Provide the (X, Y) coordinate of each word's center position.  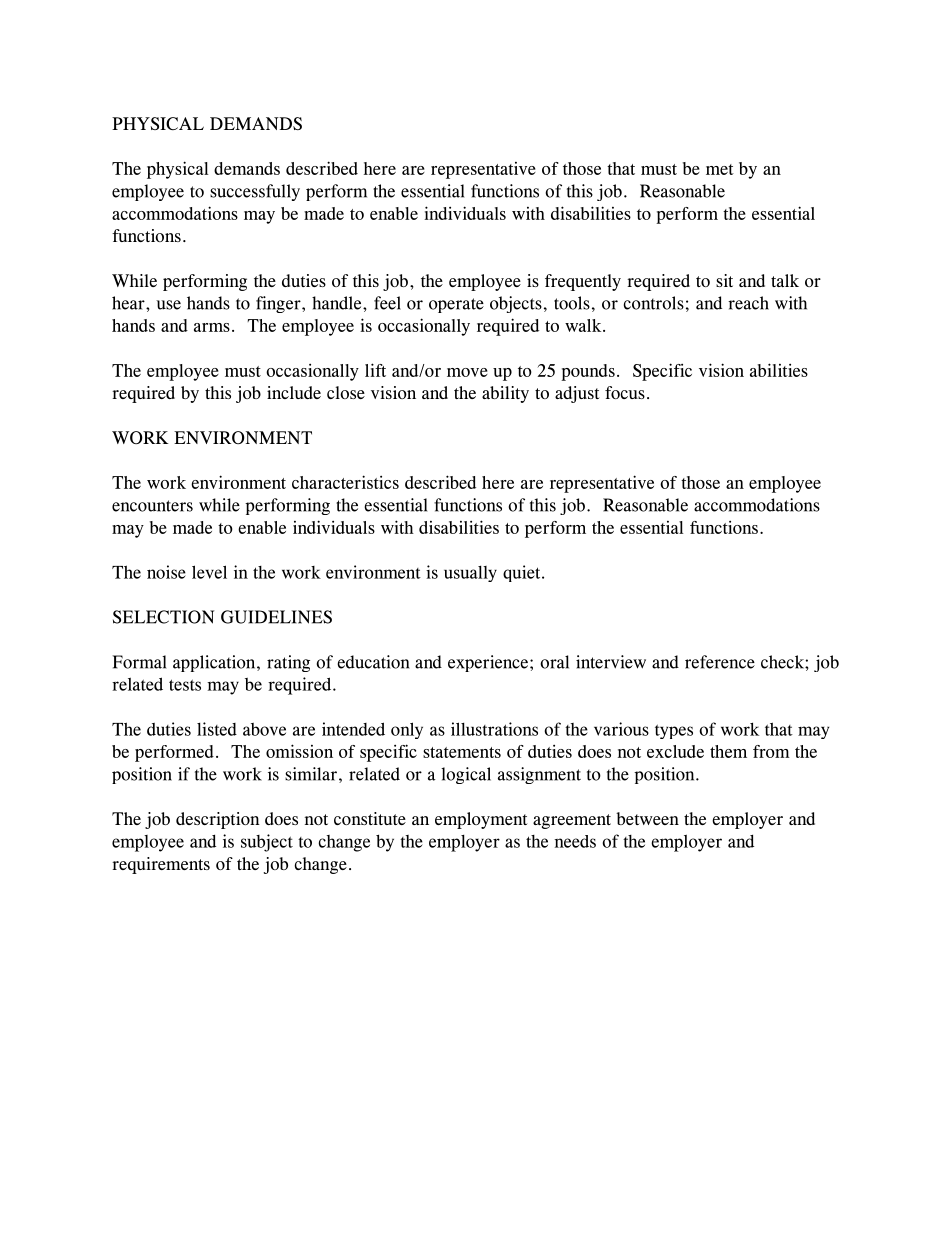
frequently (583, 282)
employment (481, 820)
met (720, 169)
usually (470, 574)
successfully (255, 192)
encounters (152, 506)
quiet (523, 573)
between (647, 818)
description (218, 820)
